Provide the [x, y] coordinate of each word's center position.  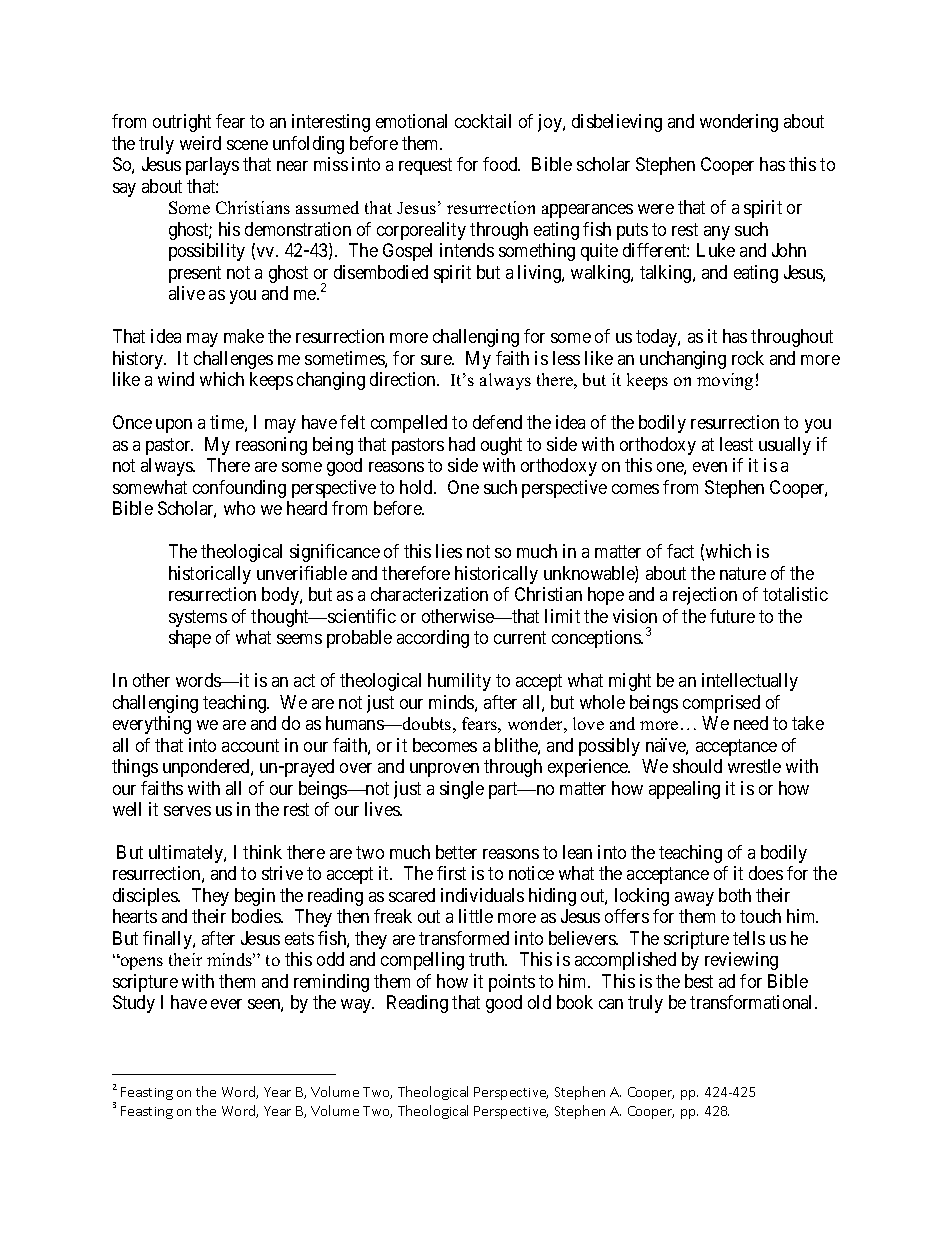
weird [200, 143]
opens [140, 963]
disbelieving [617, 123]
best [699, 981]
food [501, 164]
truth [488, 959]
